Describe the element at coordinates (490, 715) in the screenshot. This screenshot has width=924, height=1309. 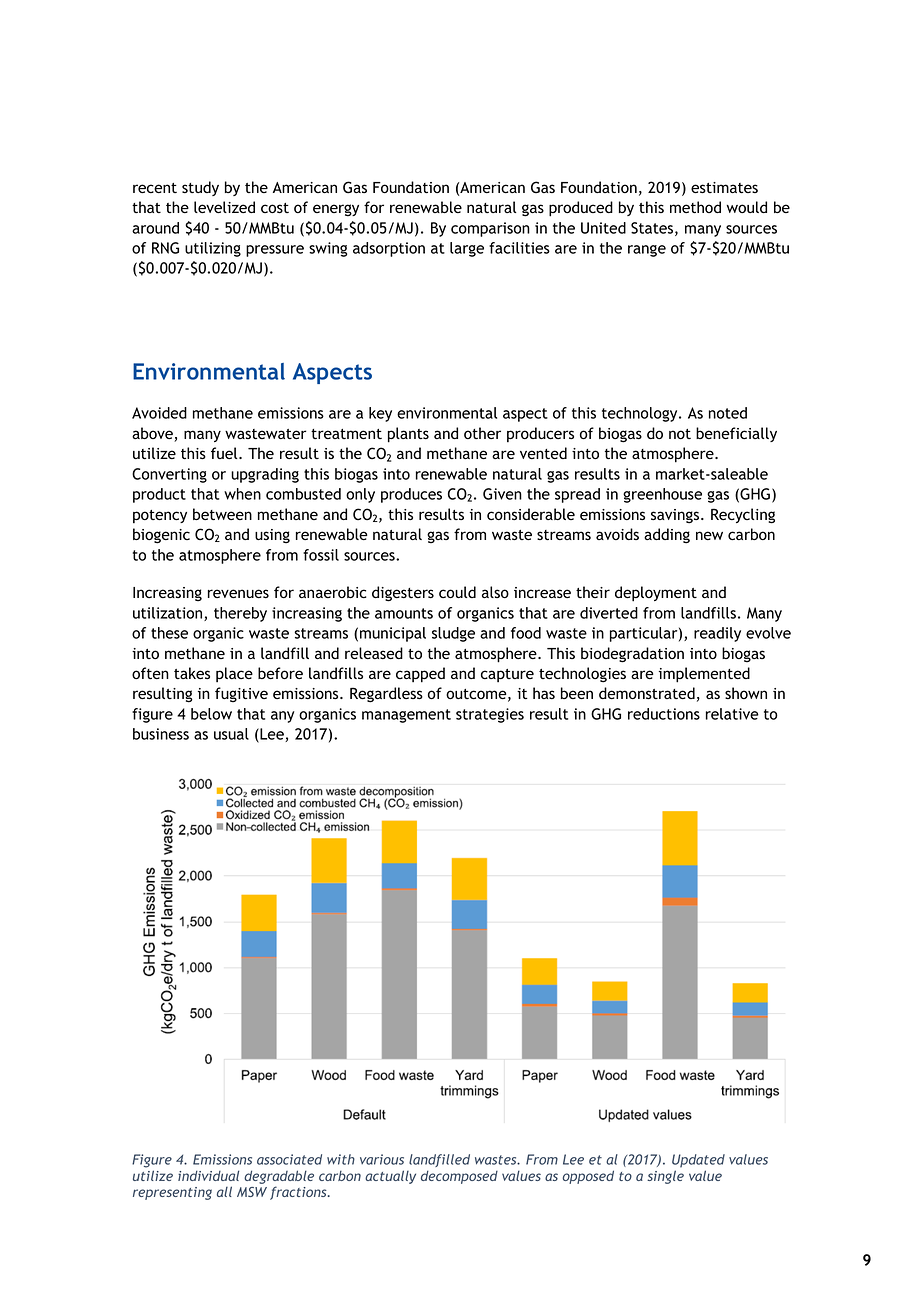
I see `strategies` at that location.
